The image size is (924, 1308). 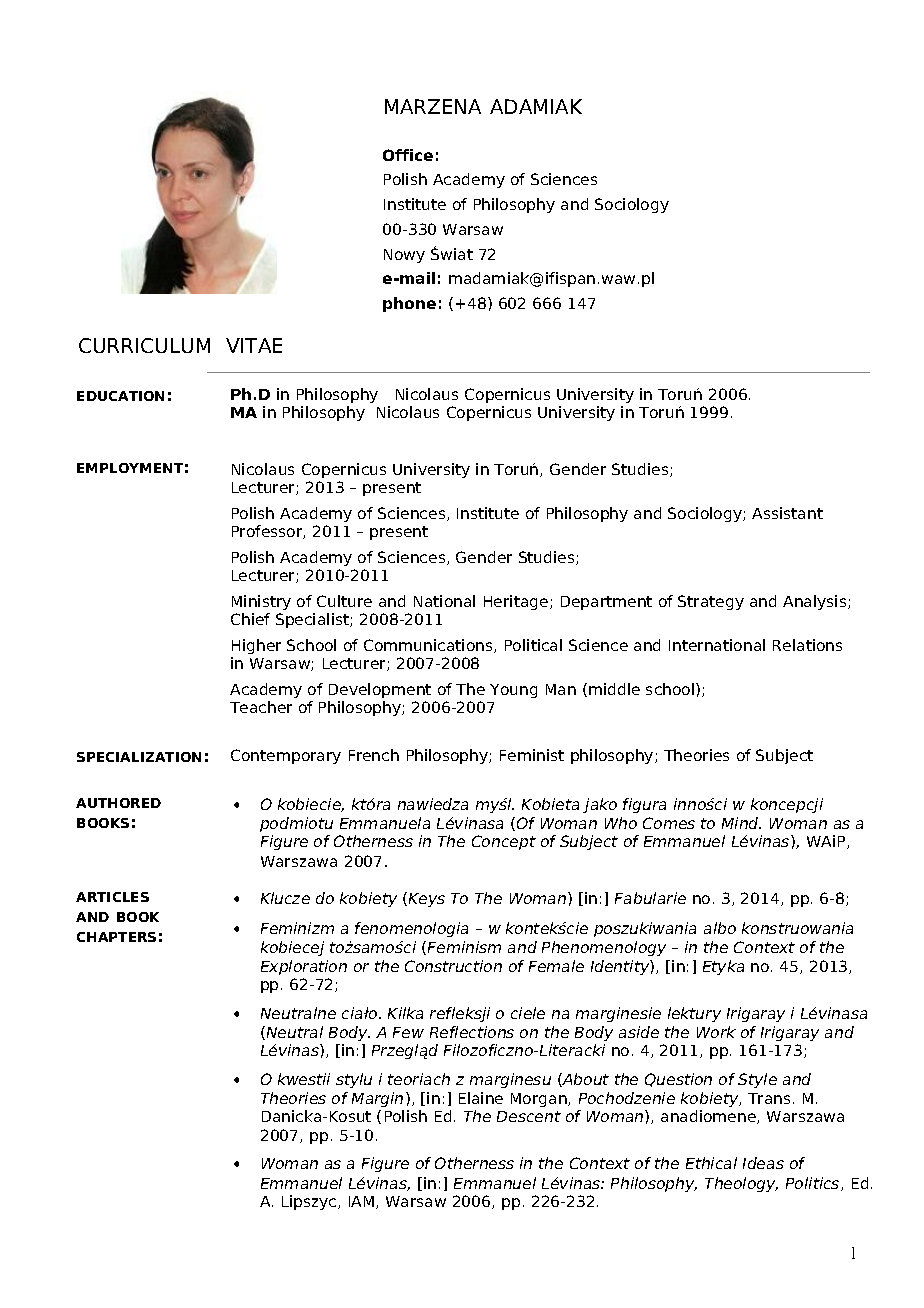 What do you see at coordinates (363, 1202) in the image?
I see `IAM` at bounding box center [363, 1202].
